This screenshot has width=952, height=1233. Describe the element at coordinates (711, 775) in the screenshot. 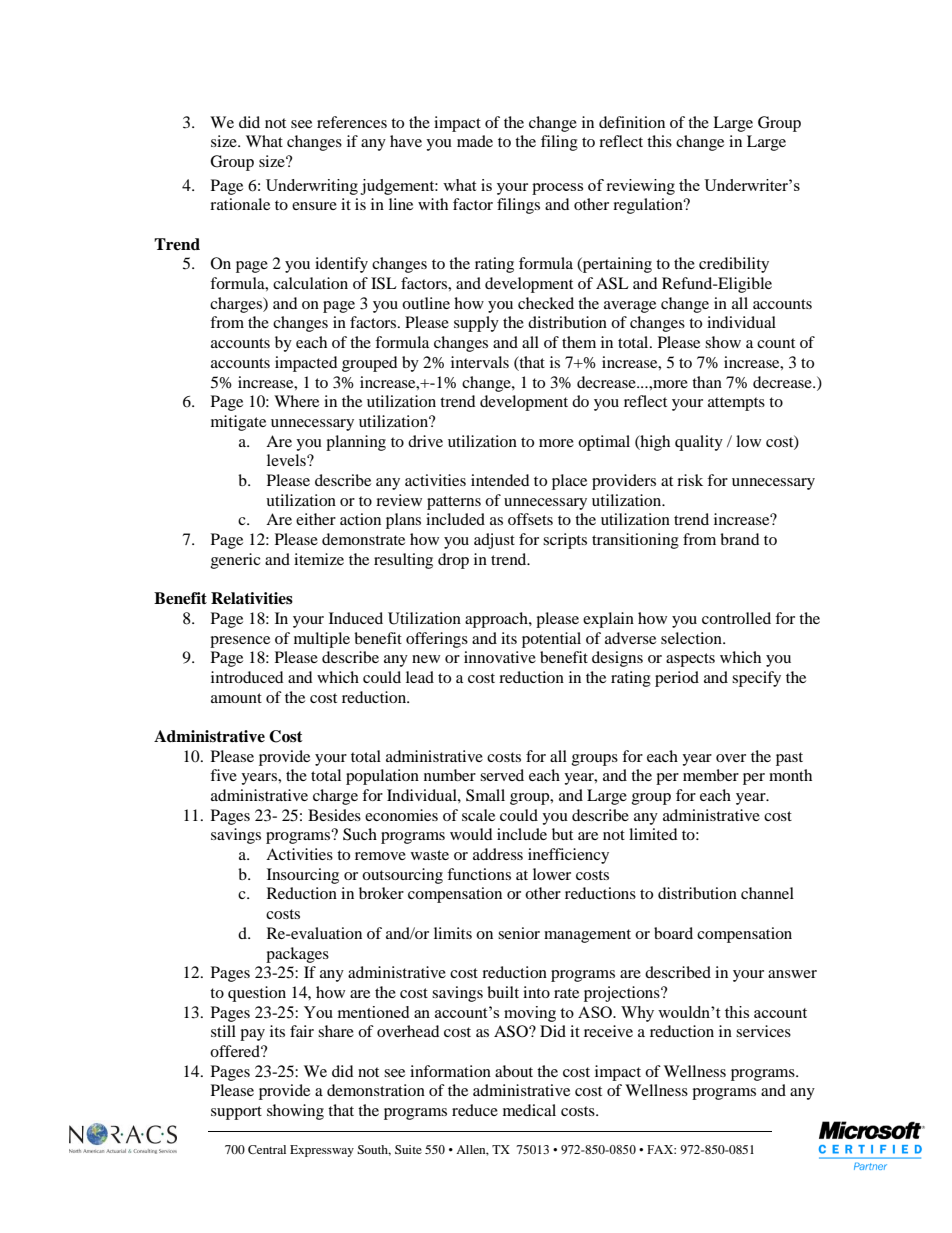

I see `member` at that location.
